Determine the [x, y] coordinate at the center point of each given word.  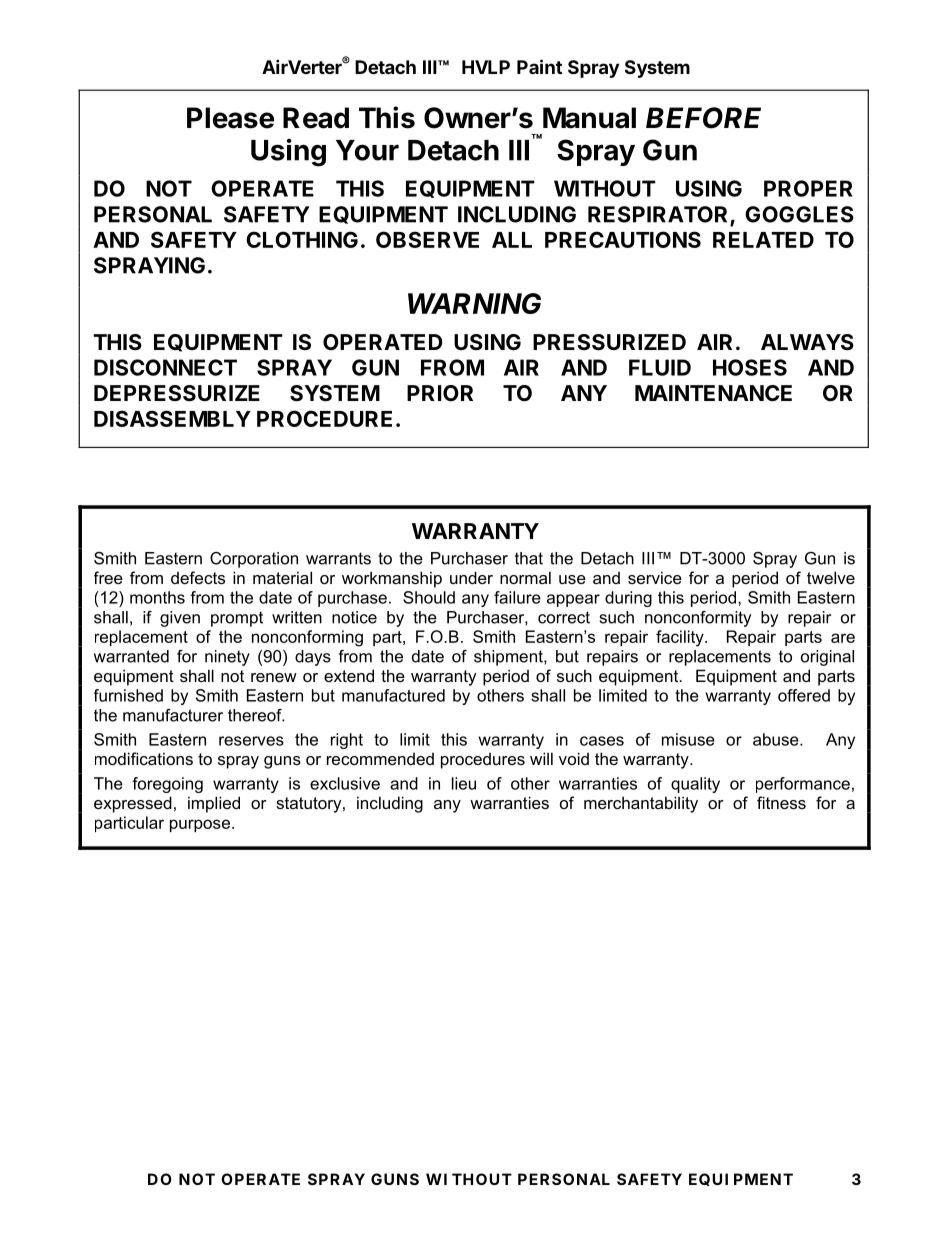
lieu [464, 783]
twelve [831, 577]
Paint [539, 66]
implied [214, 804]
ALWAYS [807, 342]
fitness [781, 802]
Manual [589, 118]
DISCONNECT [165, 367]
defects [198, 577]
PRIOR [440, 393]
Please [230, 118]
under [471, 577]
